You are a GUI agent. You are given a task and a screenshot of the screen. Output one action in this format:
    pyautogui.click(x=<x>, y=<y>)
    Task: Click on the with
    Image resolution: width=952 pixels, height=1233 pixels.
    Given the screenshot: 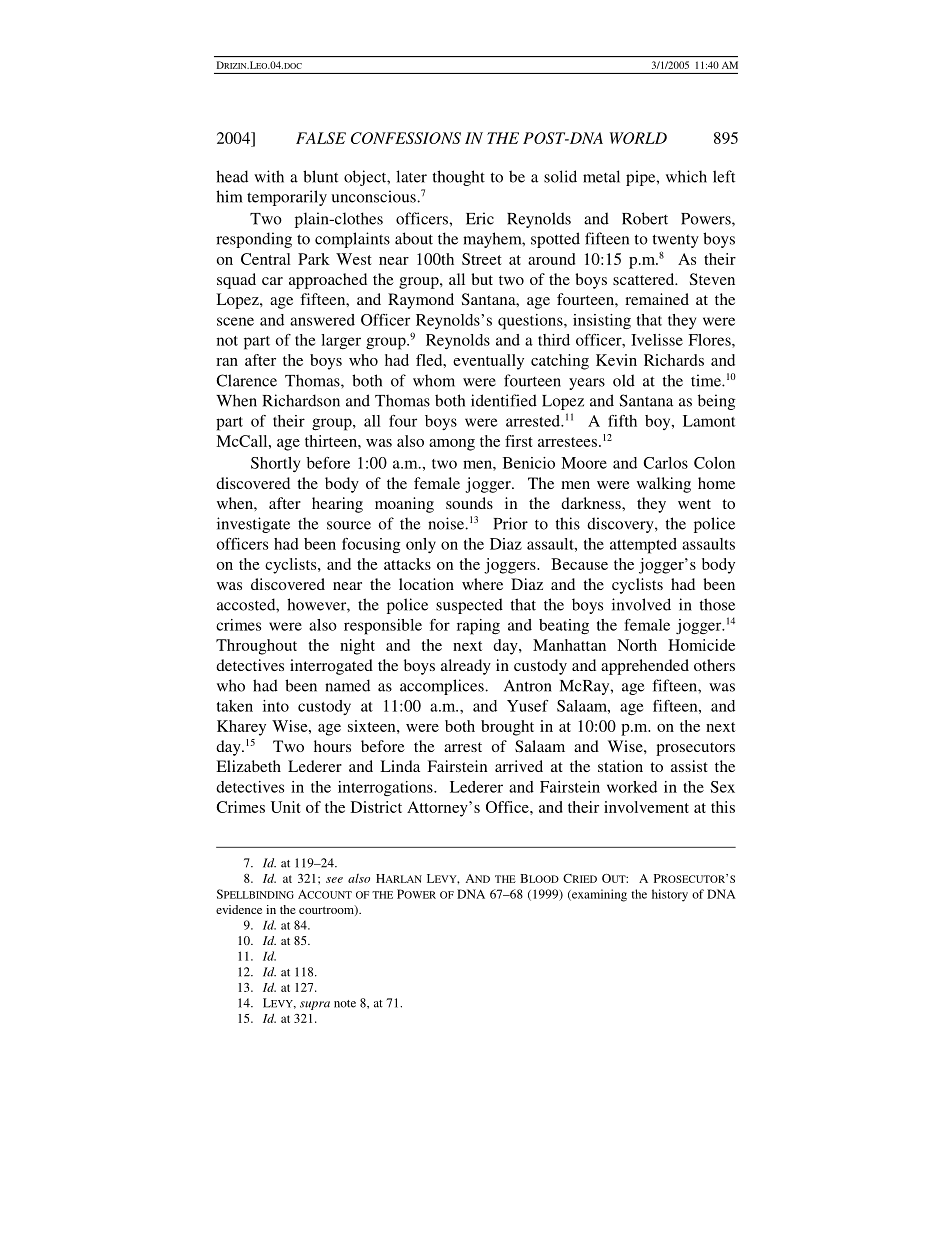 What is the action you would take?
    pyautogui.click(x=269, y=176)
